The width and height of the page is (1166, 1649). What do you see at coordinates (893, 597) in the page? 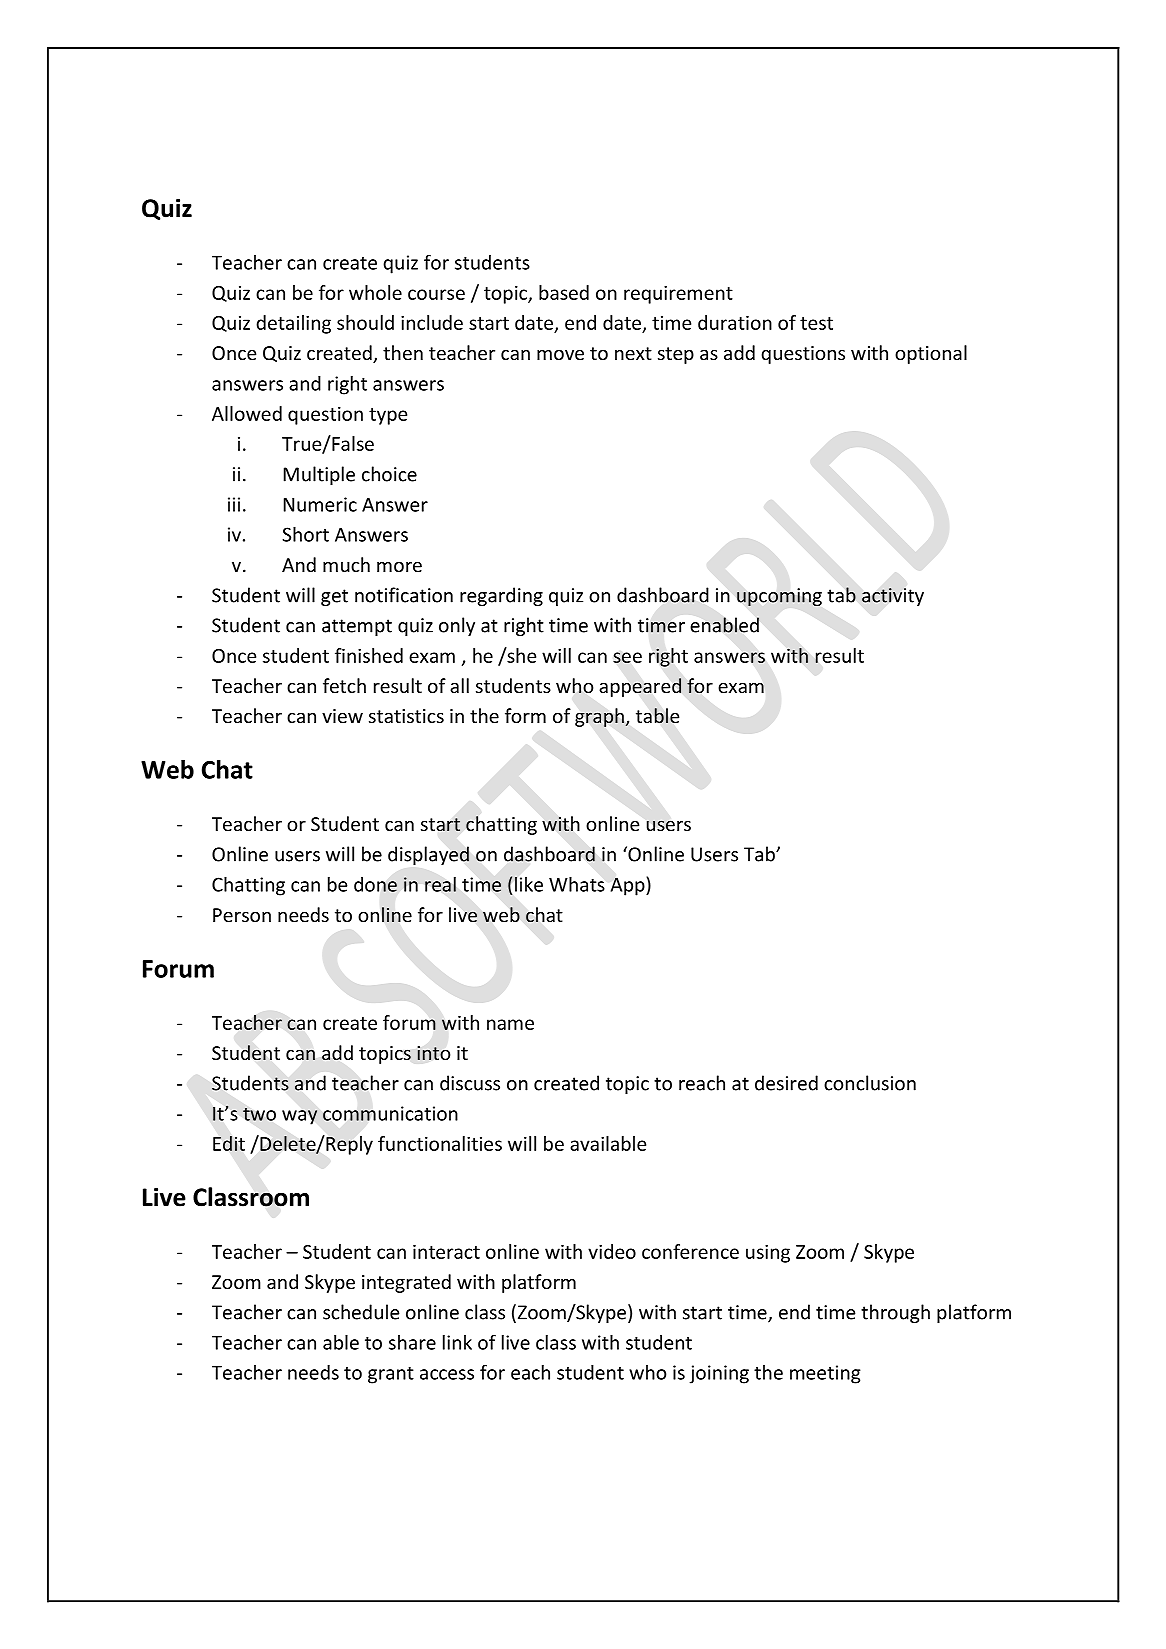
I see `activity` at bounding box center [893, 597].
